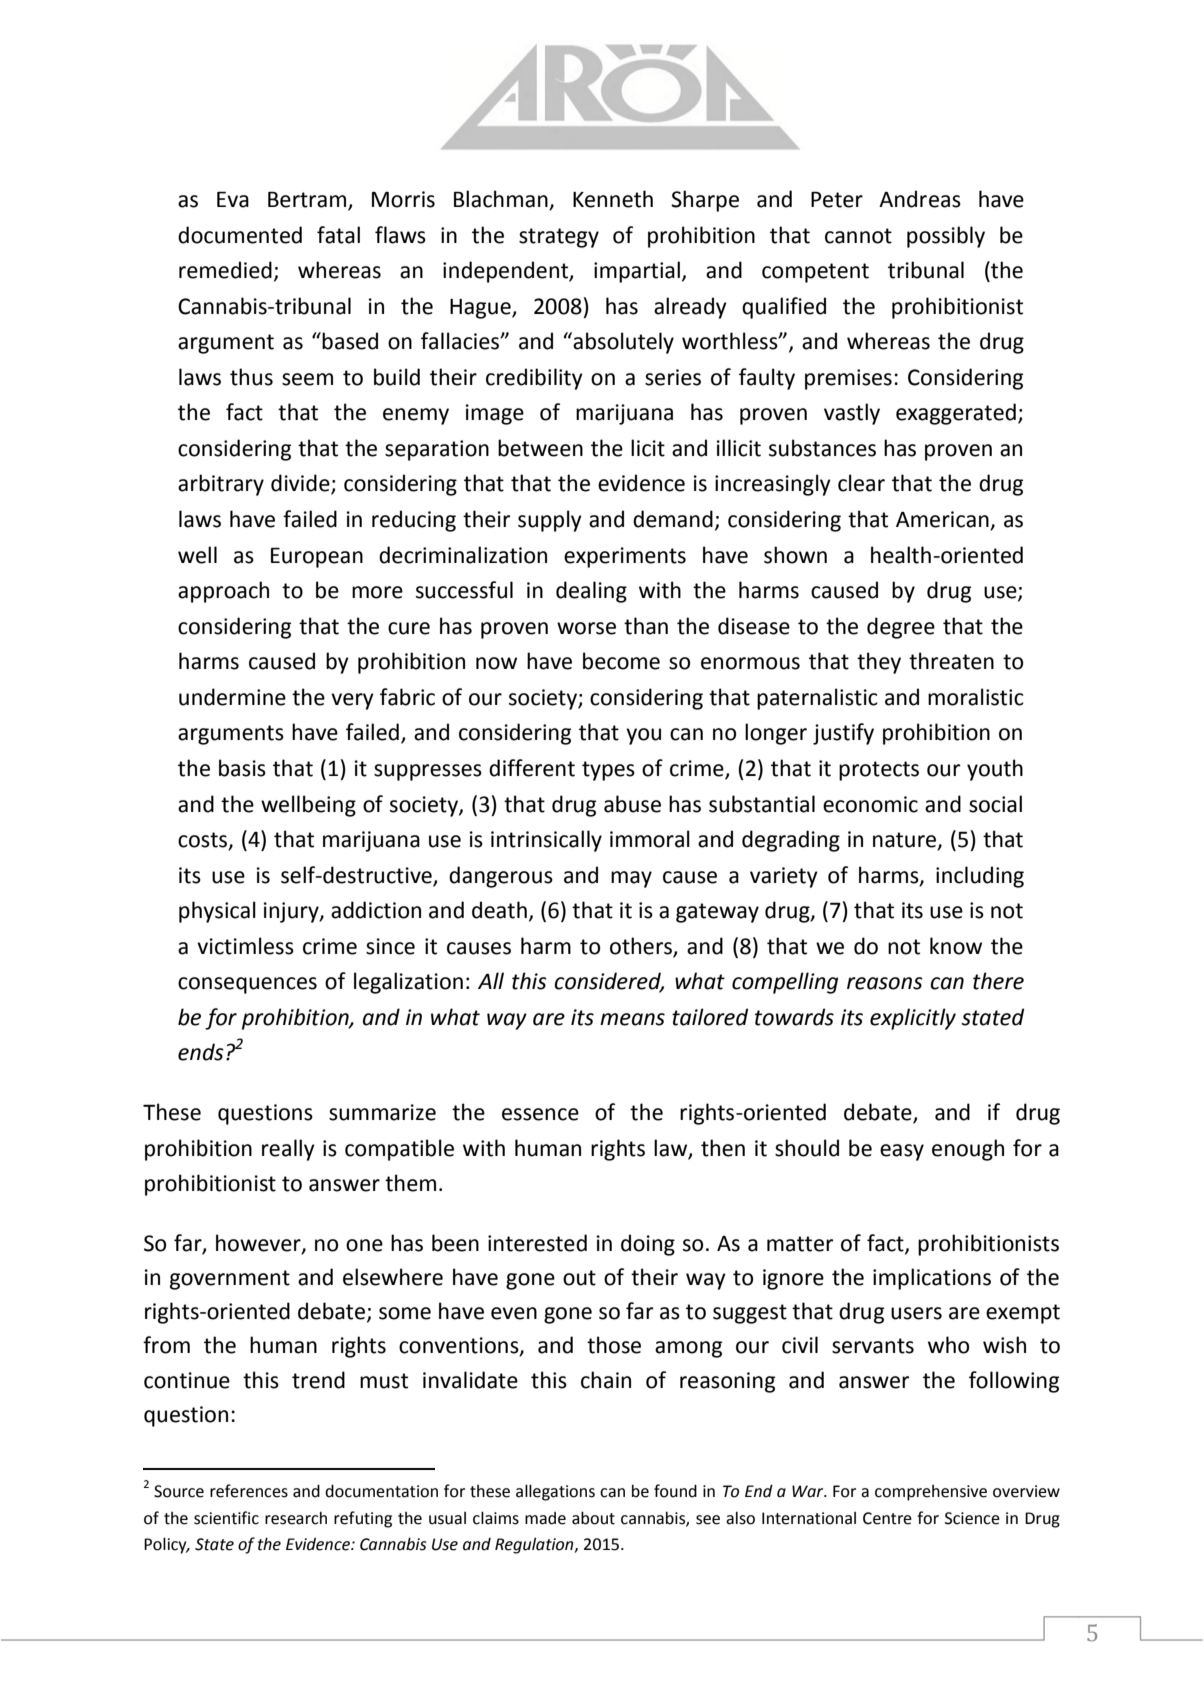 This page has width=1204, height=1703. I want to click on types, so click(608, 771).
